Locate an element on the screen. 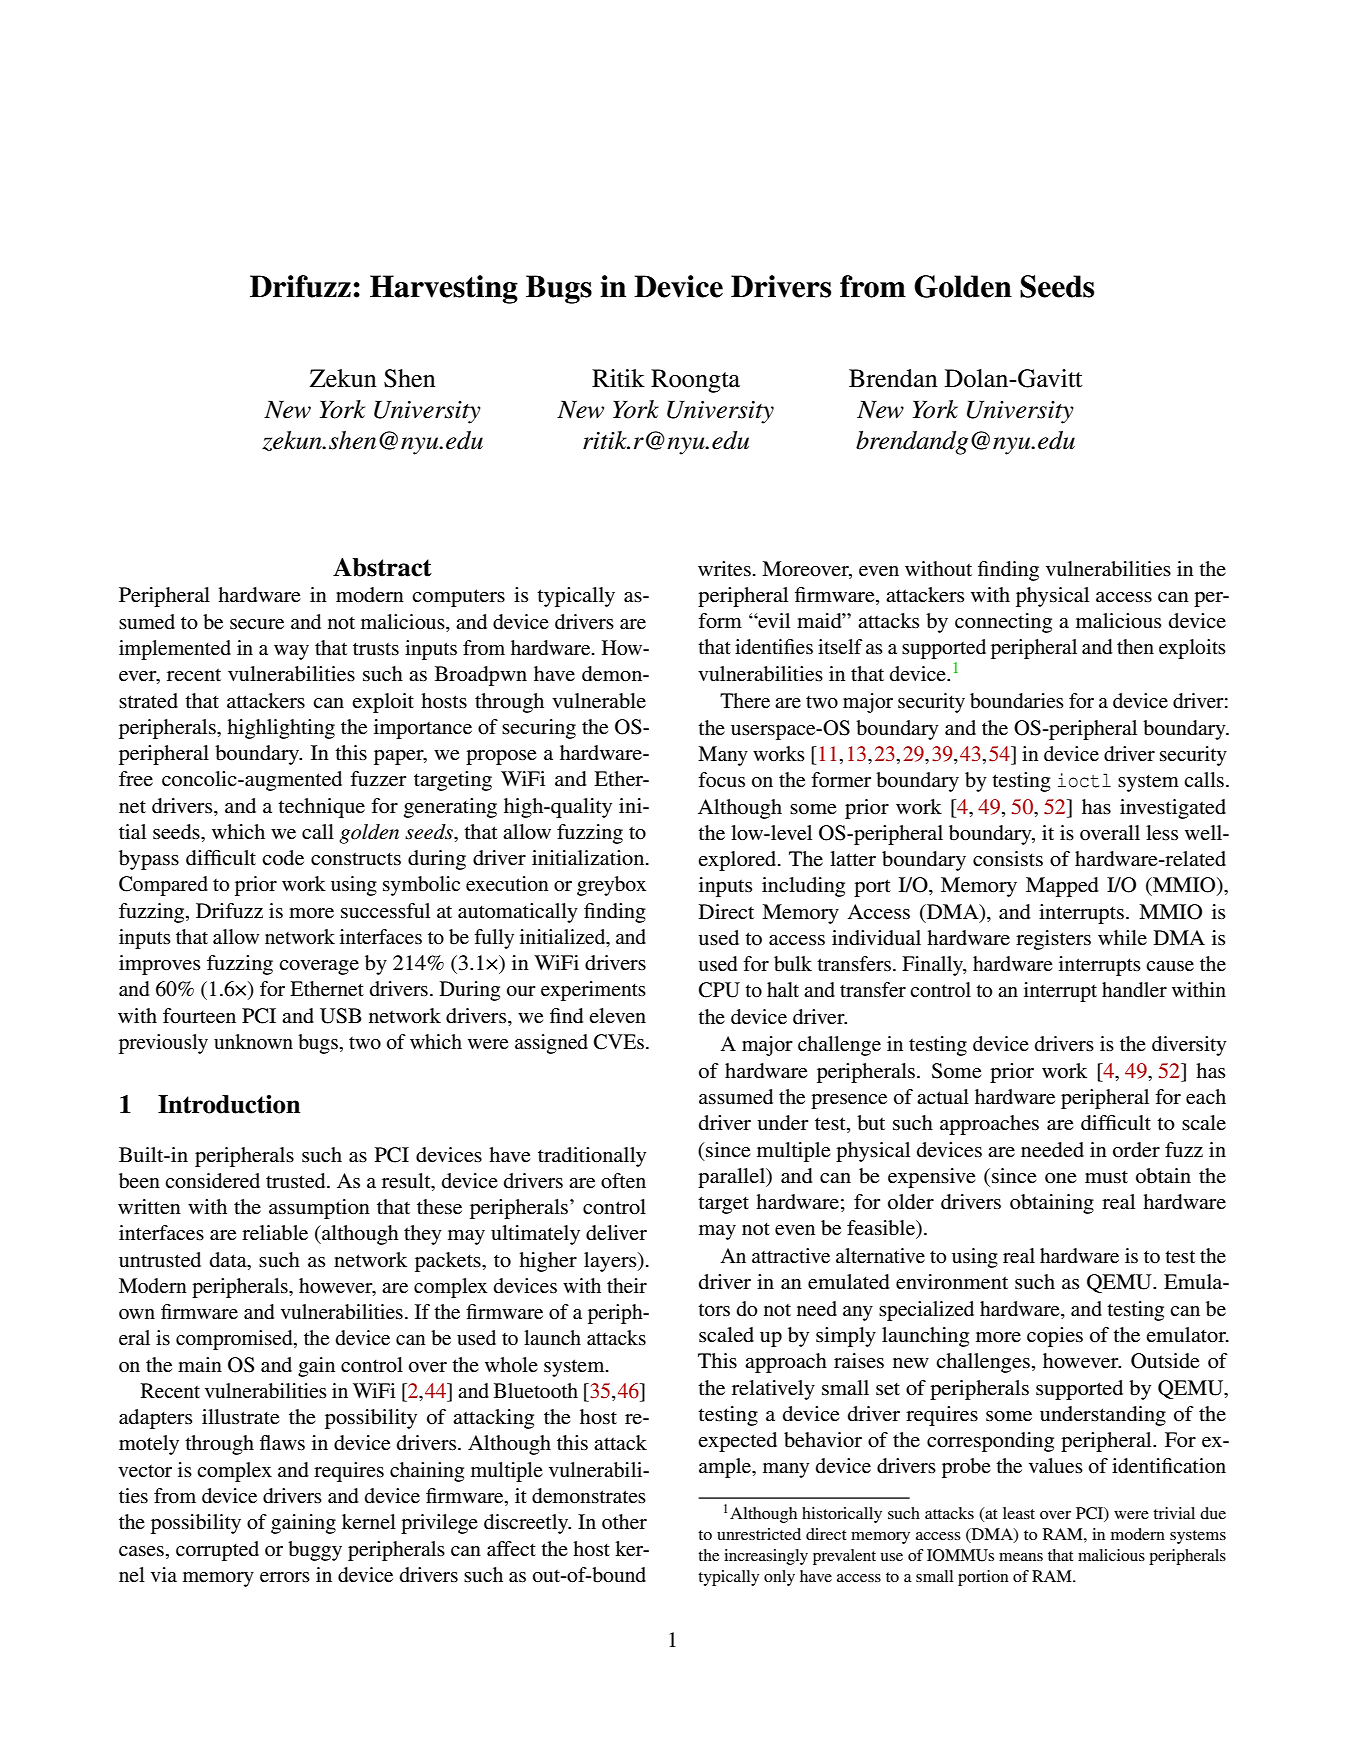 The image size is (1345, 1740). Harvesting is located at coordinates (444, 289).
